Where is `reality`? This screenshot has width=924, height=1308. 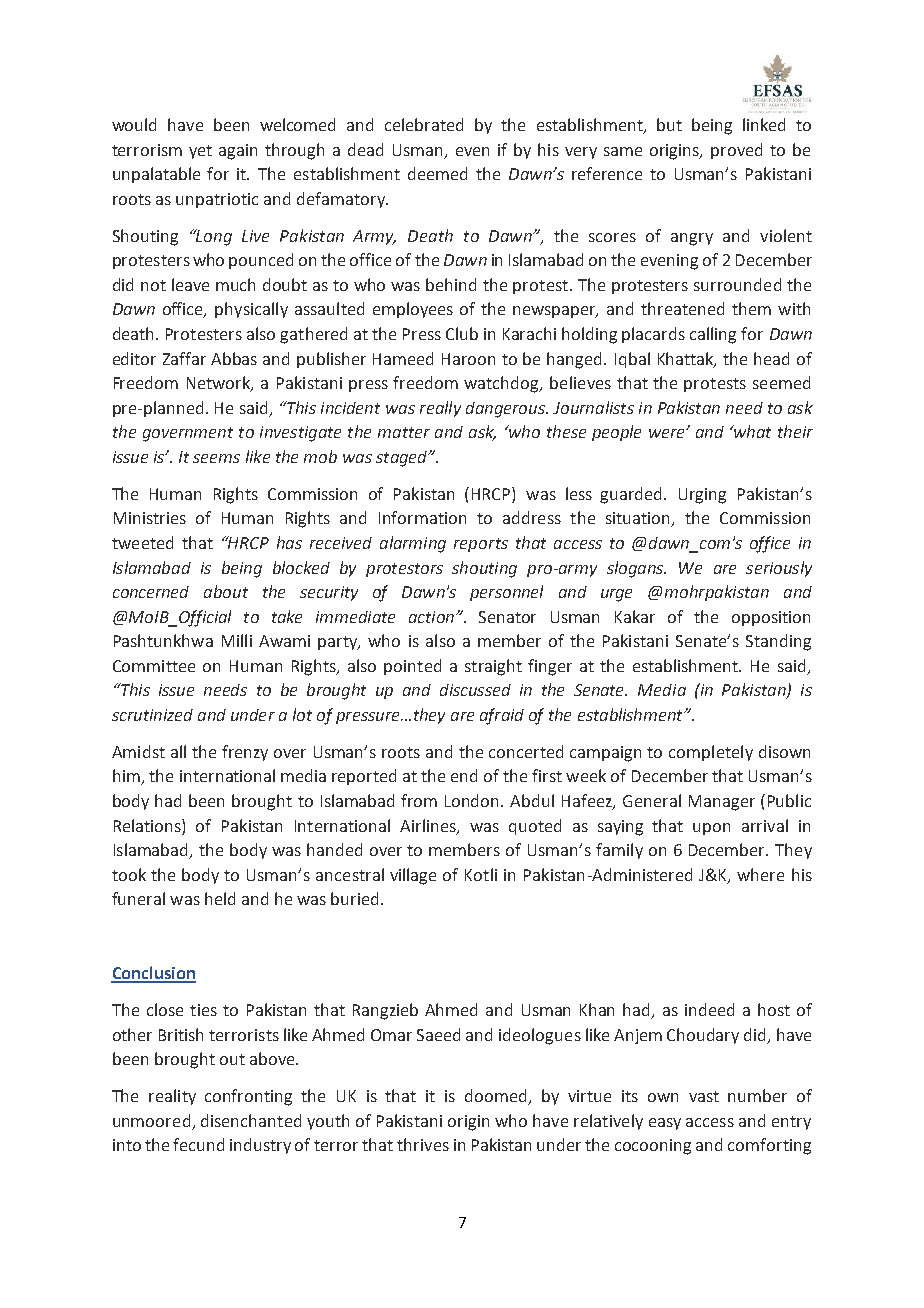 reality is located at coordinates (172, 1097).
